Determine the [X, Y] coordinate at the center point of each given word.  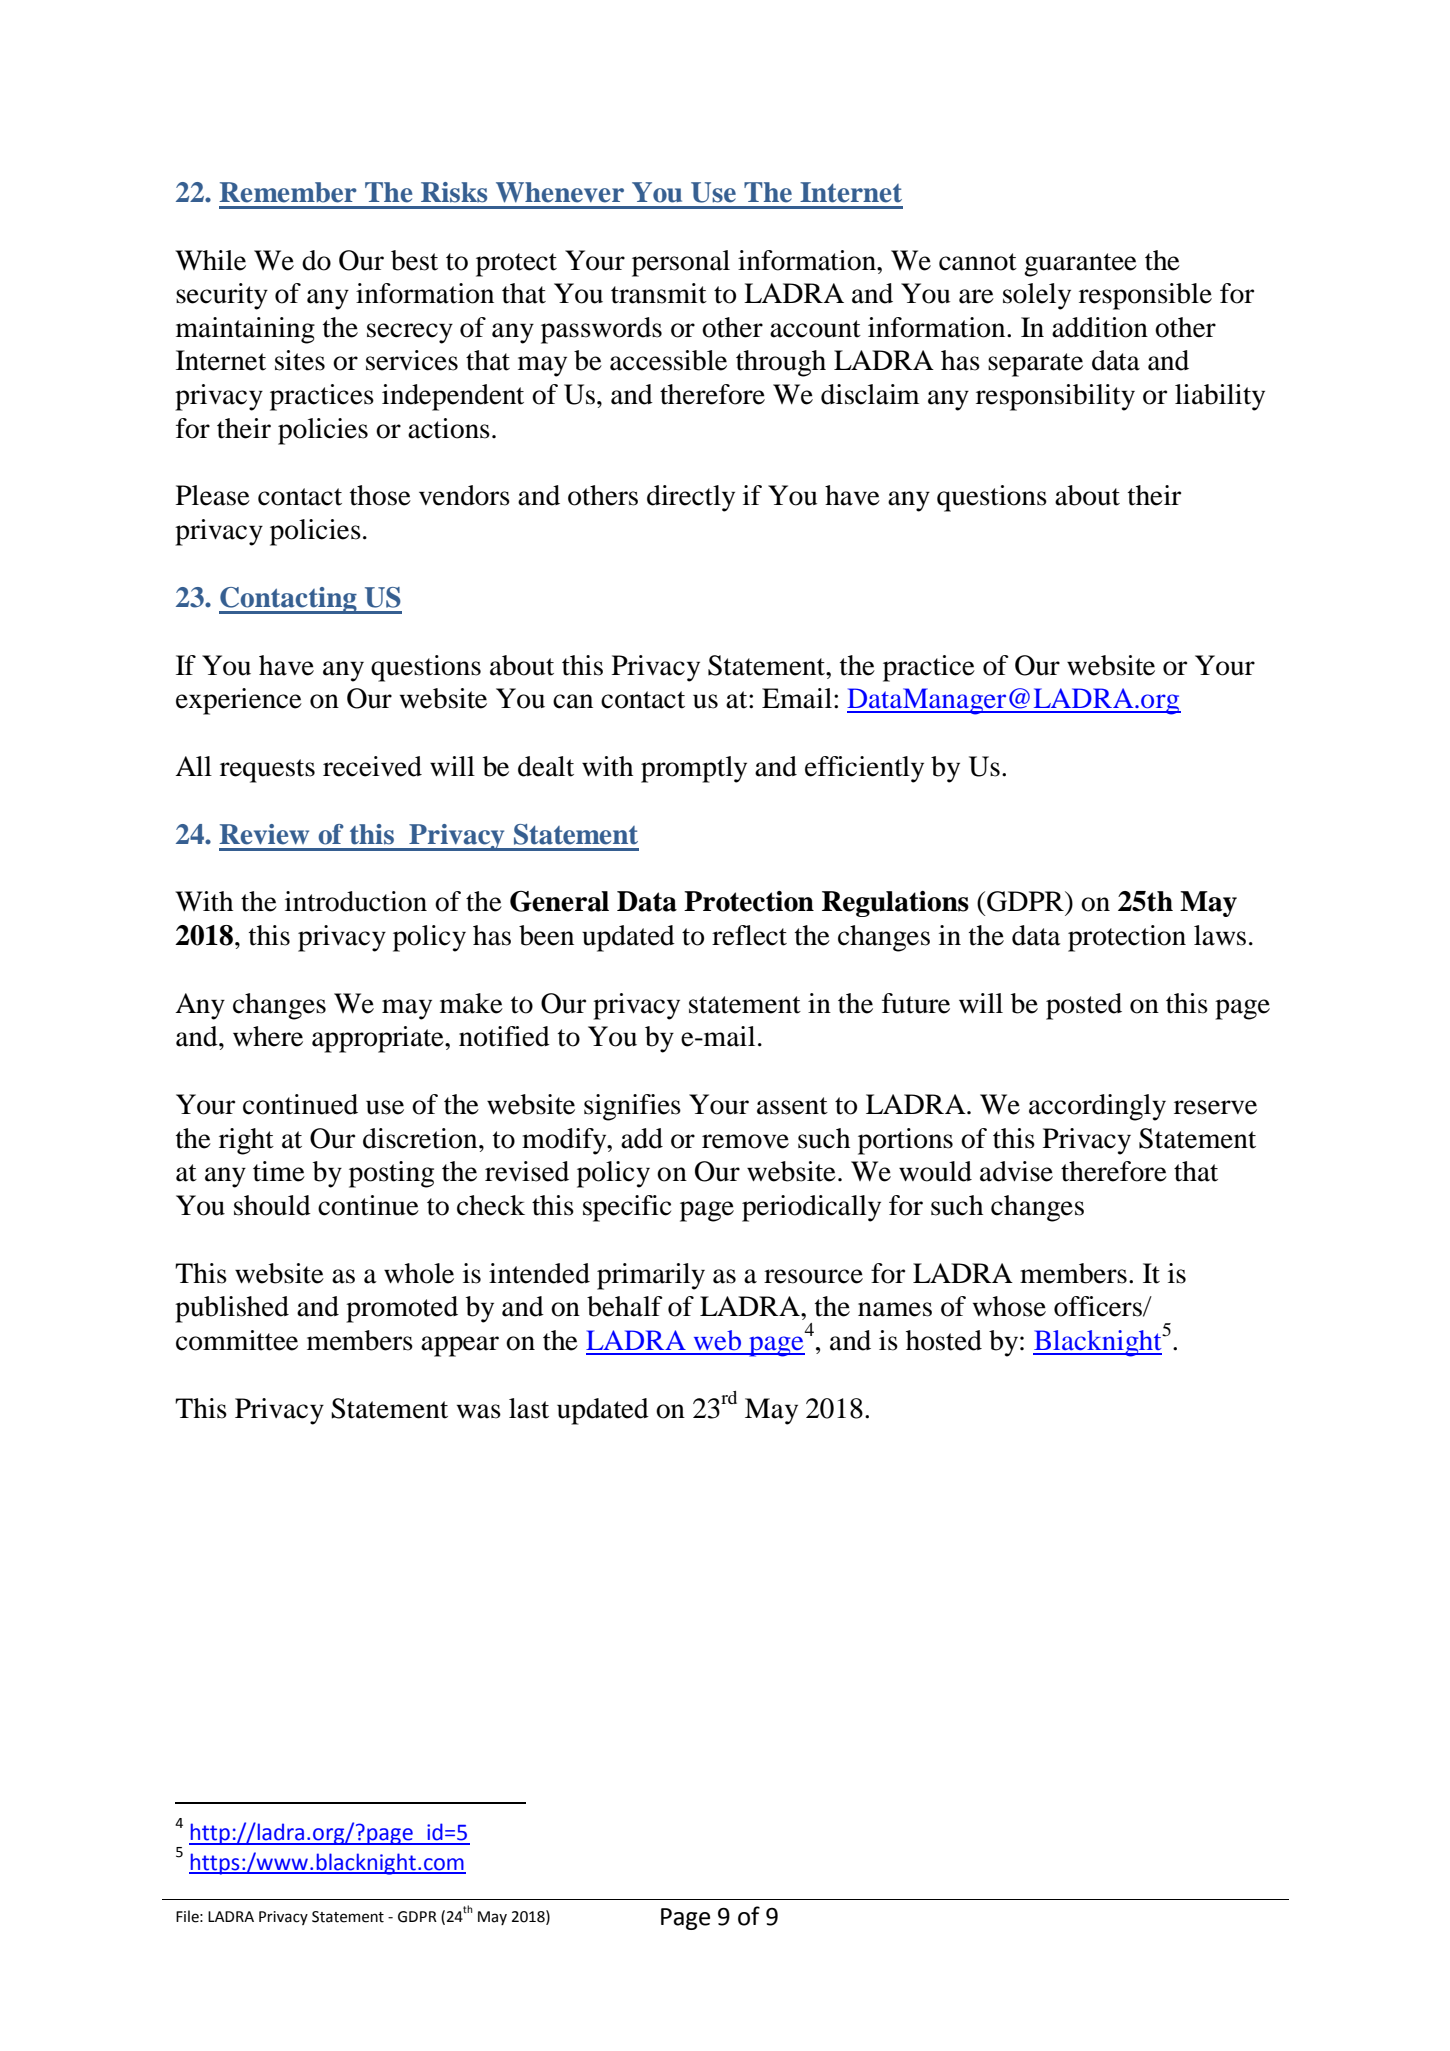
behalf [625, 1306]
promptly [694, 769]
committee [237, 1340]
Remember [288, 192]
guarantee [1080, 265]
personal [681, 263]
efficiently [864, 769]
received [372, 766]
